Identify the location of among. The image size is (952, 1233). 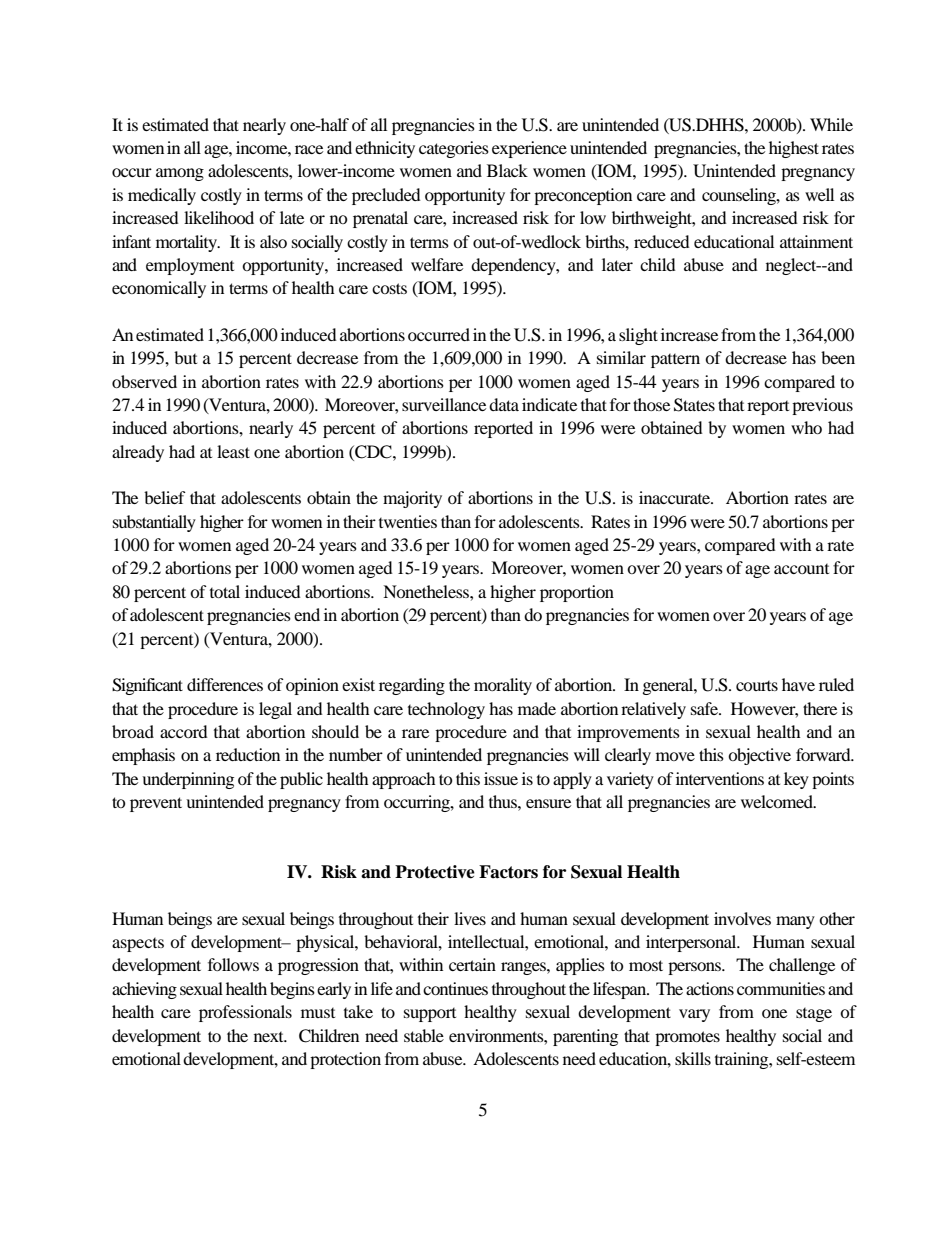
(180, 174).
